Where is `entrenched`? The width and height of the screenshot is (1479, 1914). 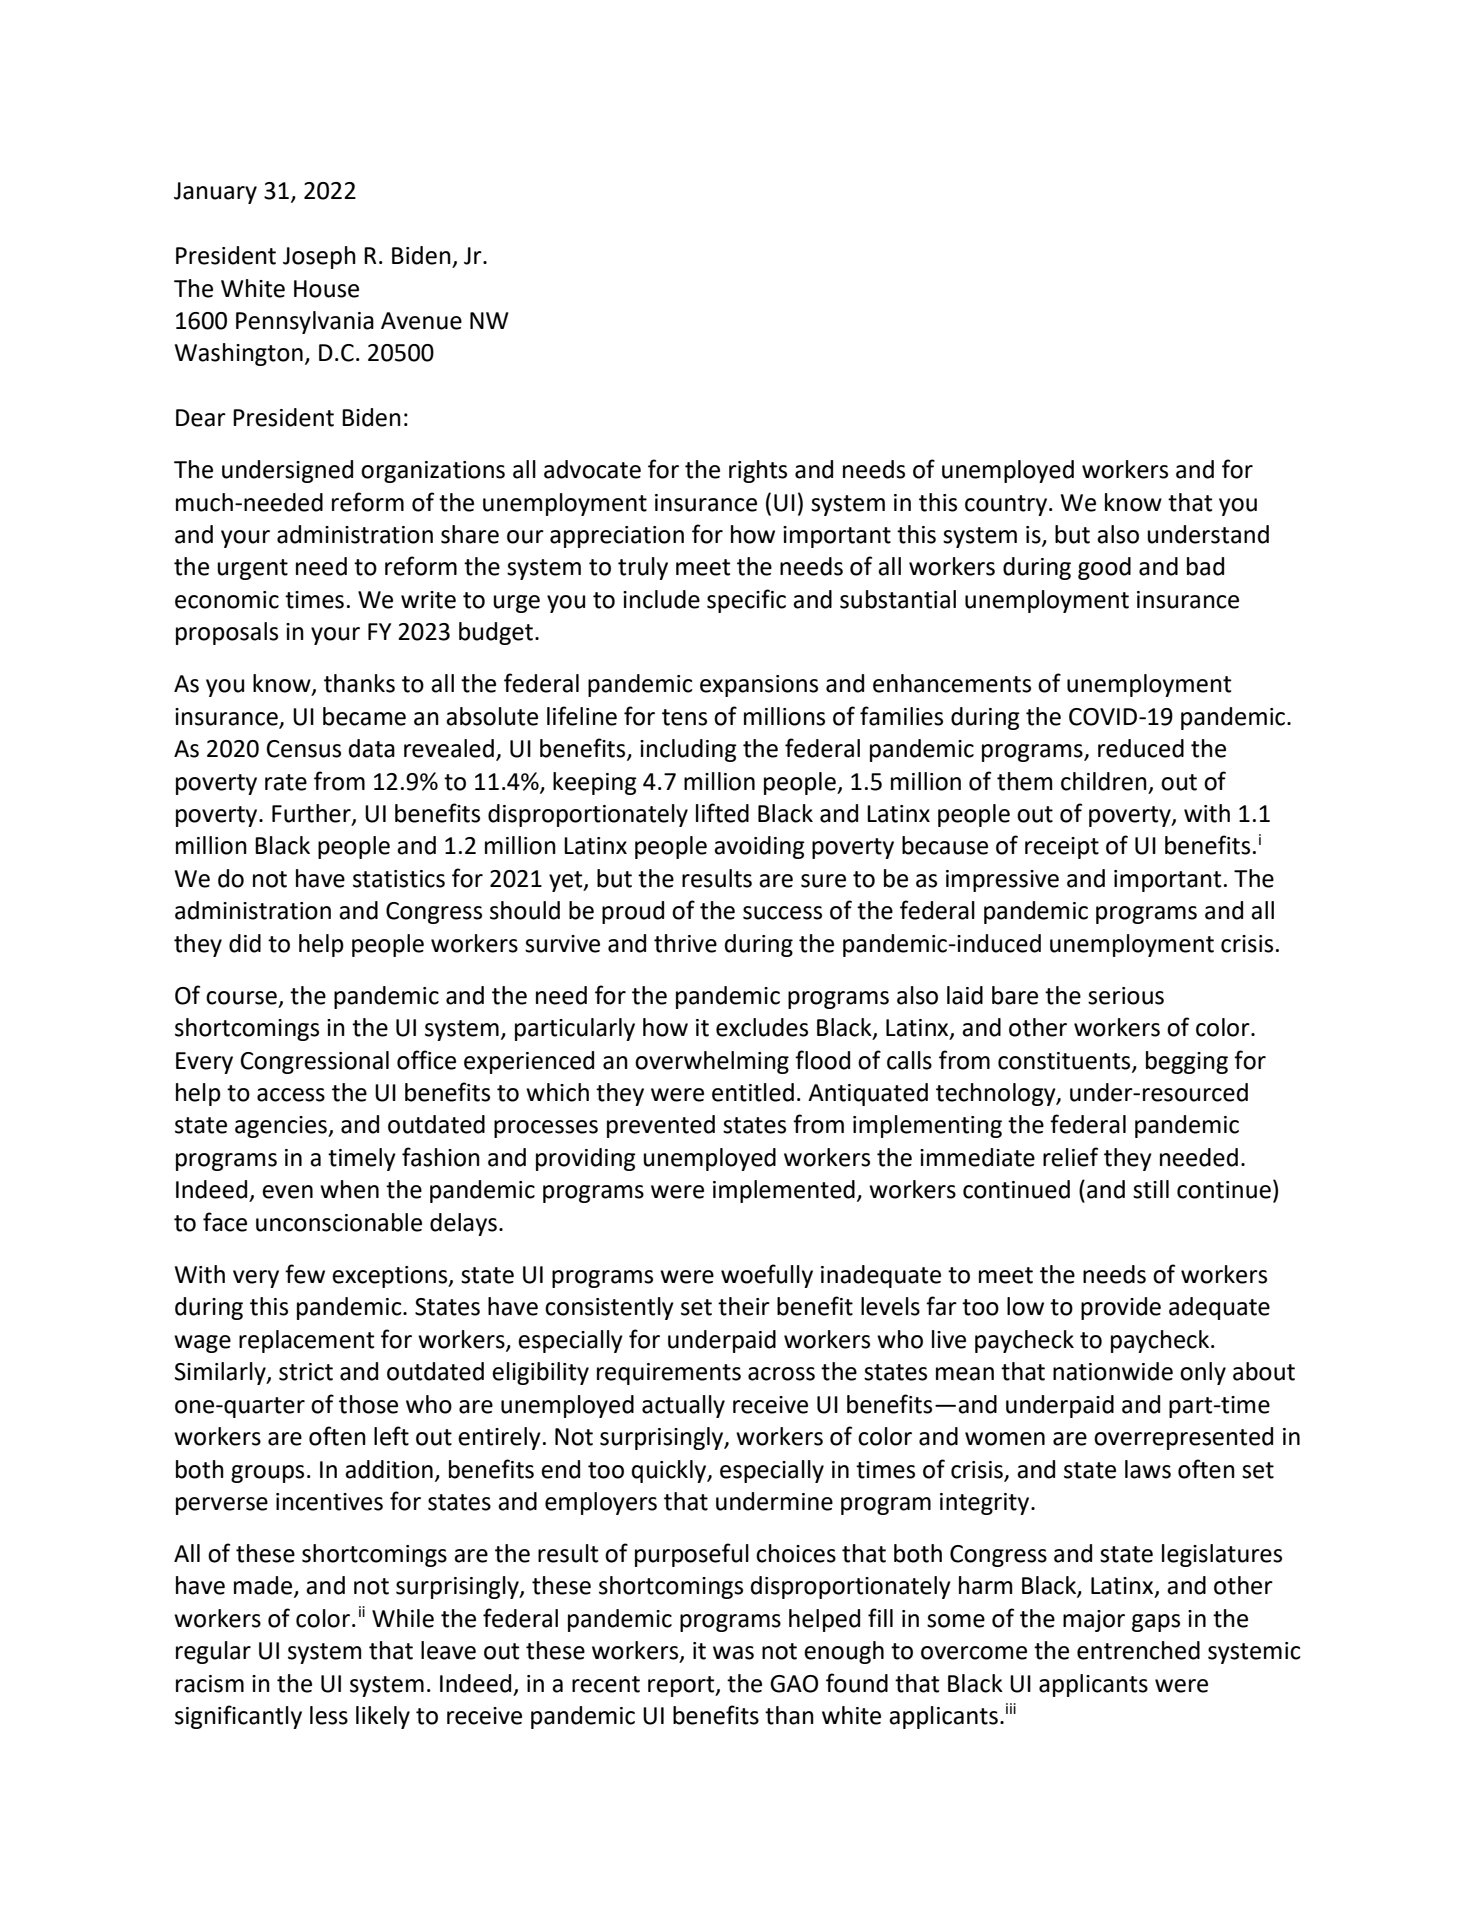 entrenched is located at coordinates (1138, 1650).
